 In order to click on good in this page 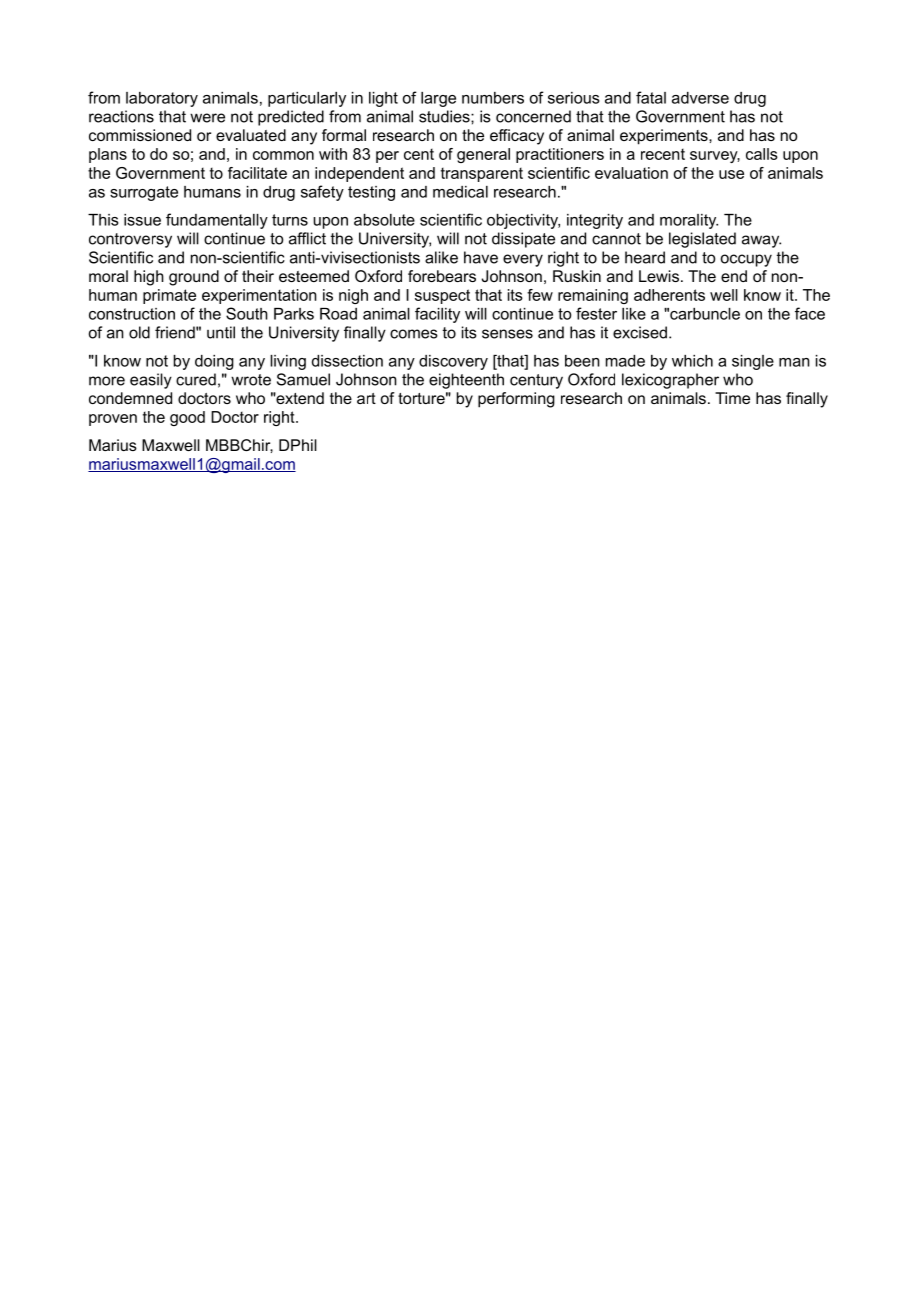, I will do `click(187, 418)`.
